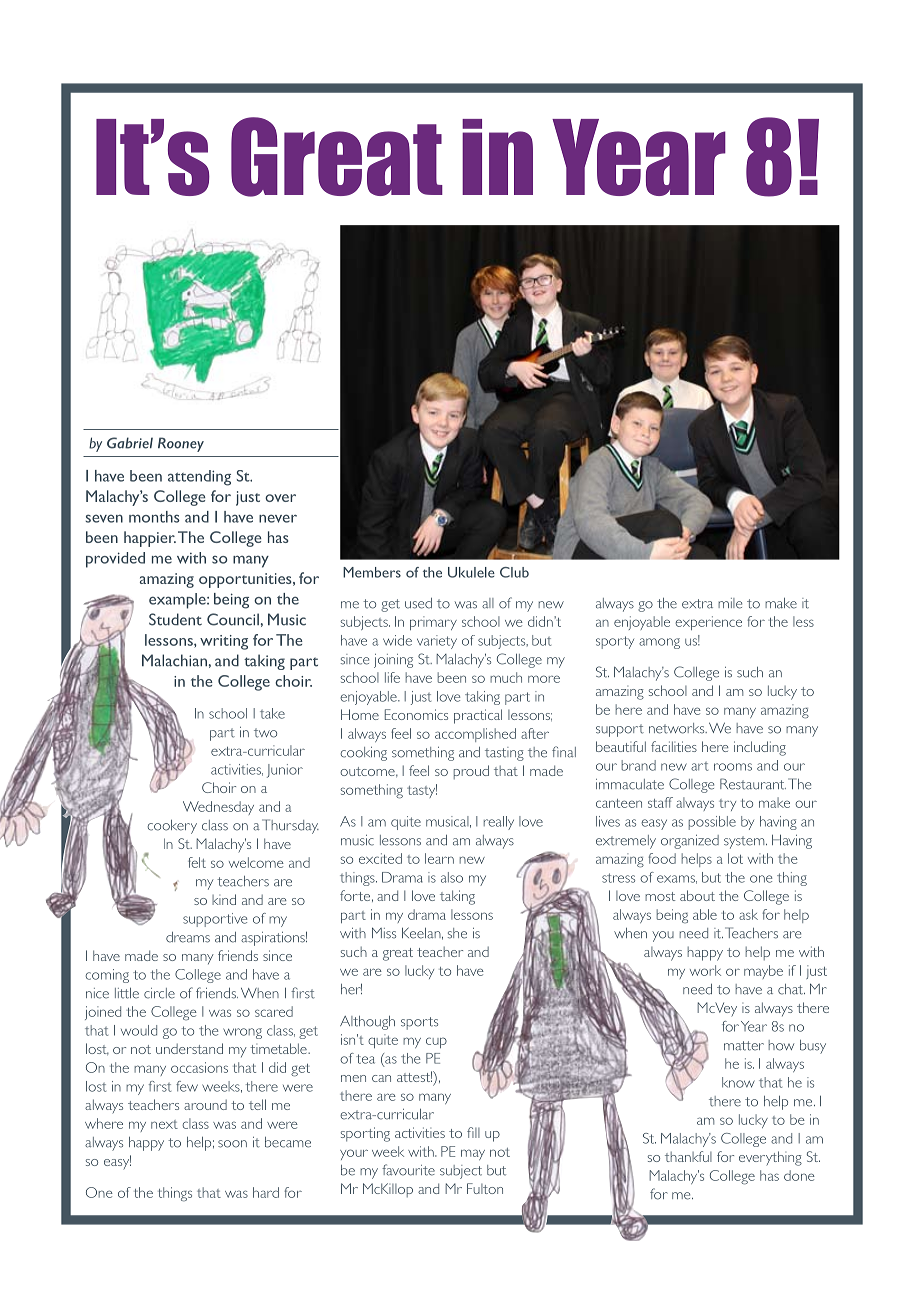 This document has height=1308, width=924. I want to click on mile, so click(730, 603).
